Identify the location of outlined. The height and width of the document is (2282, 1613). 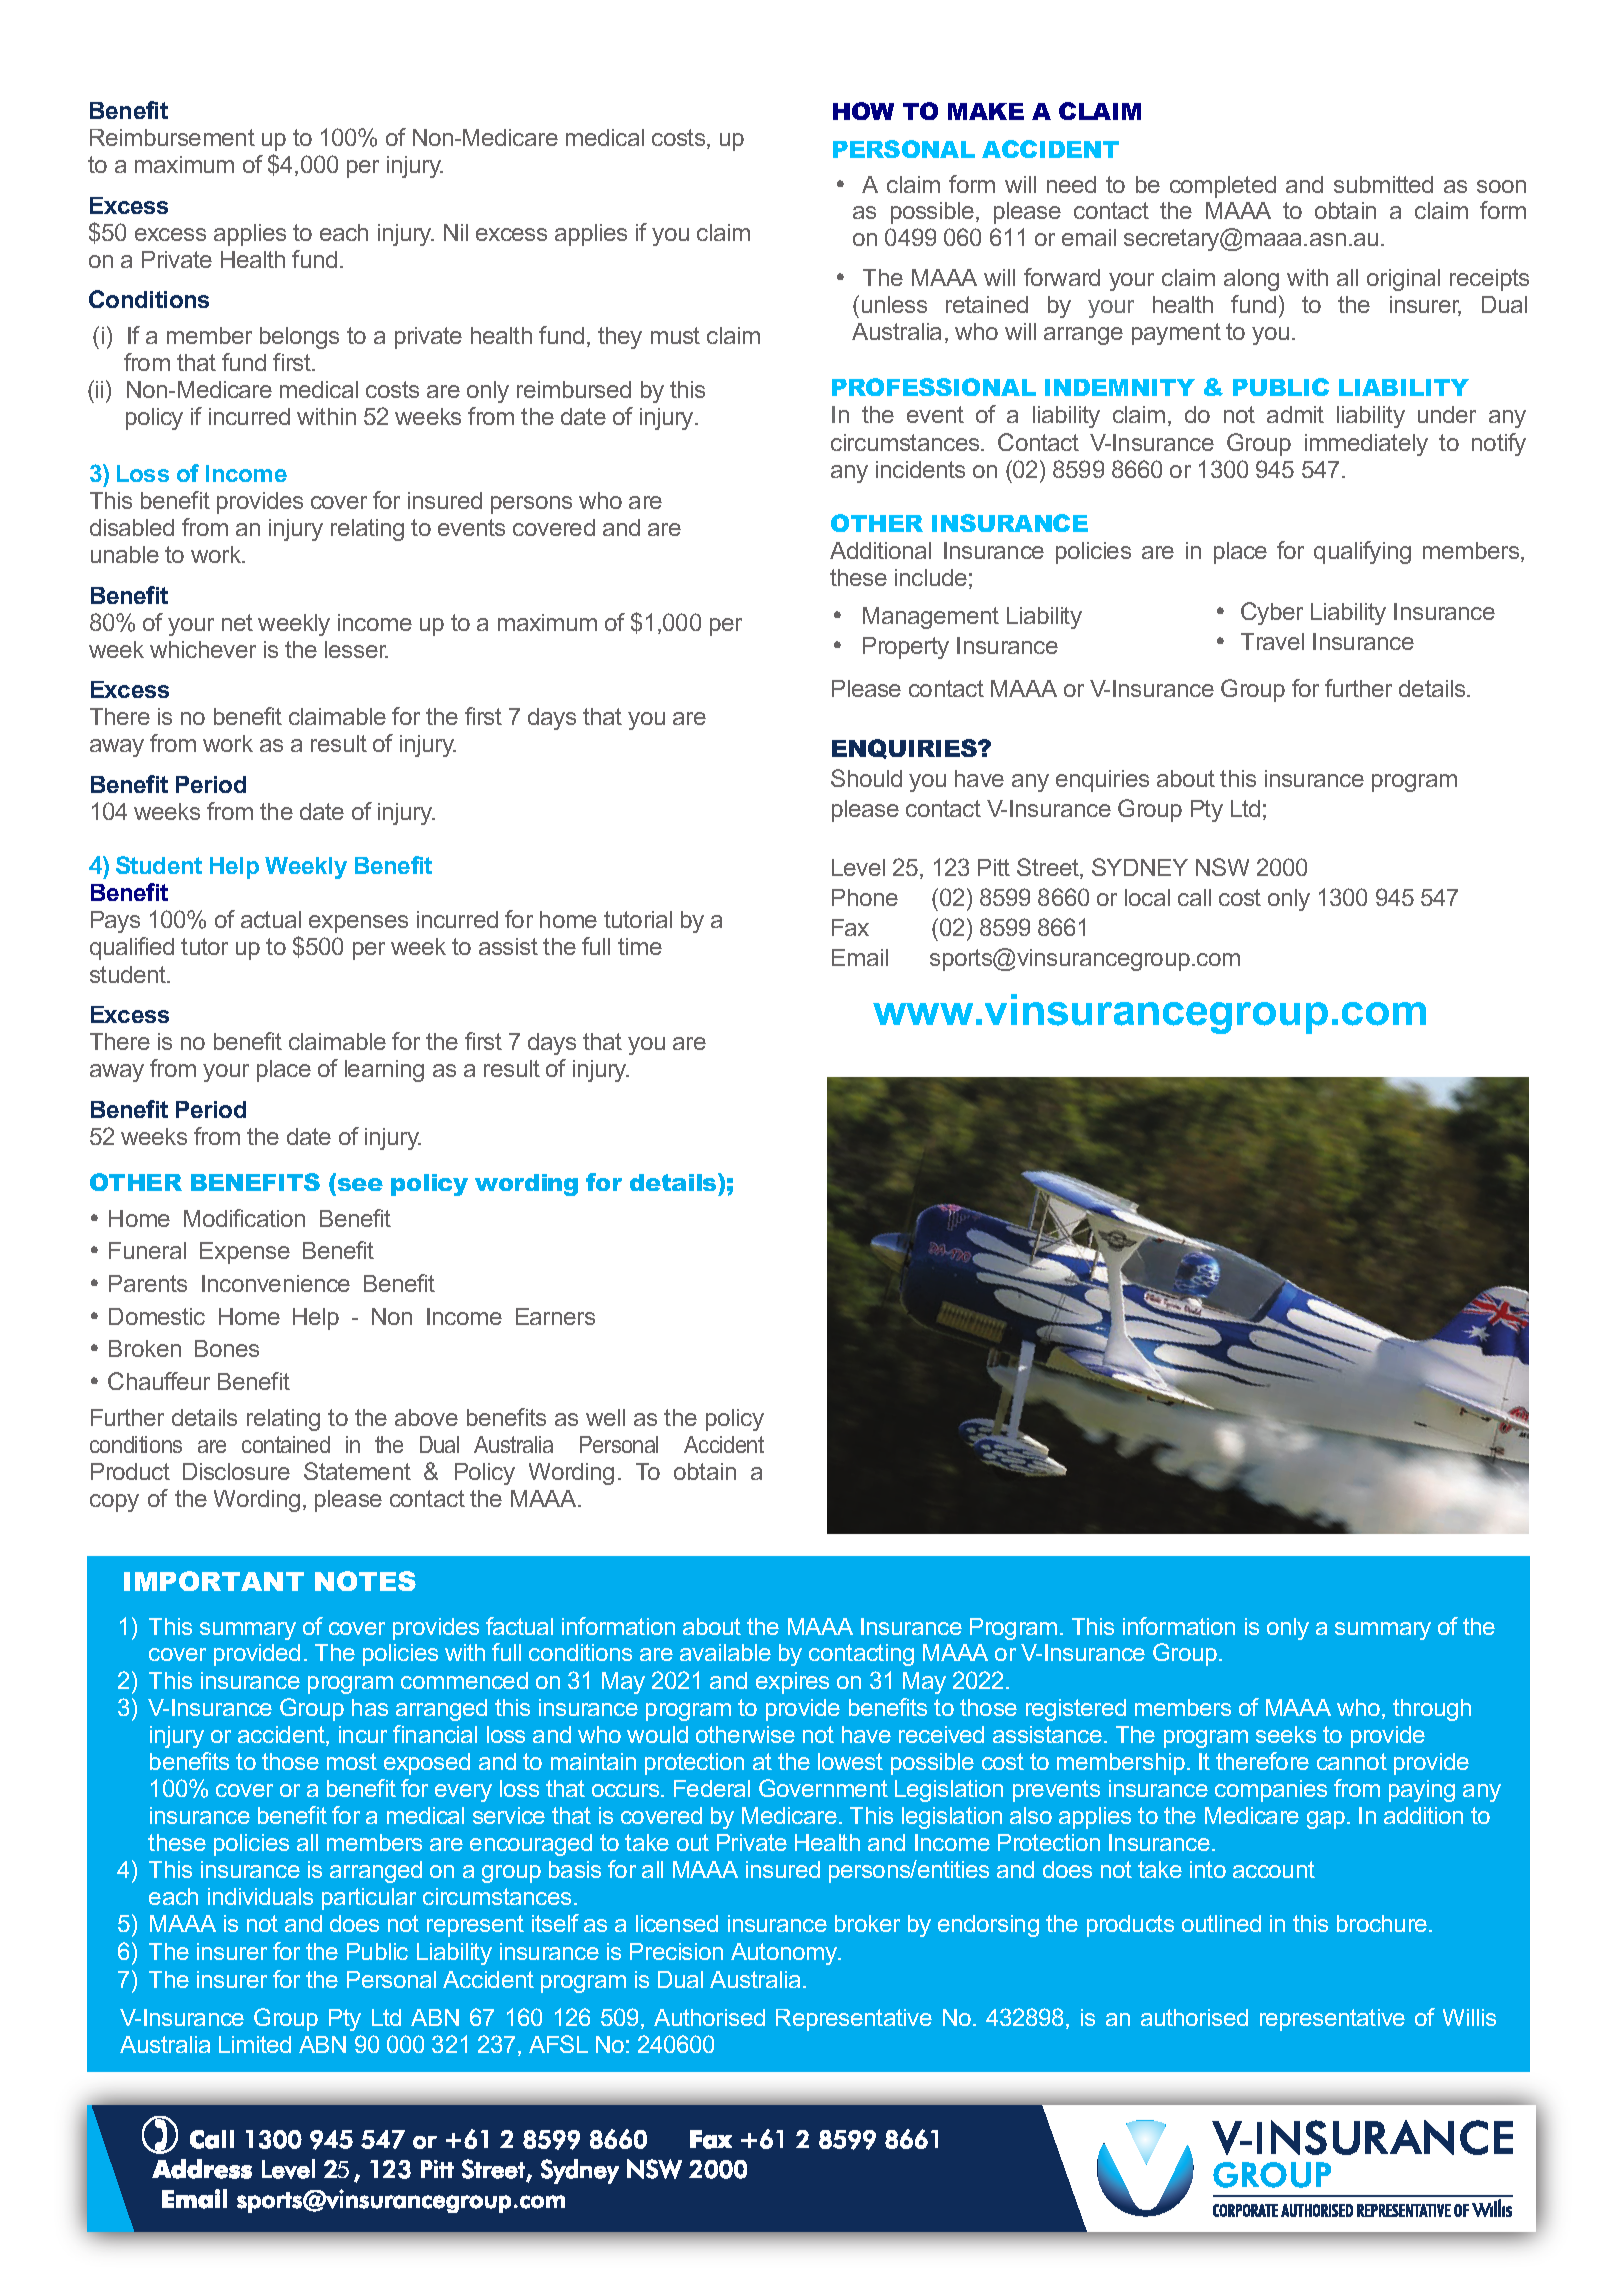
(1221, 1923).
